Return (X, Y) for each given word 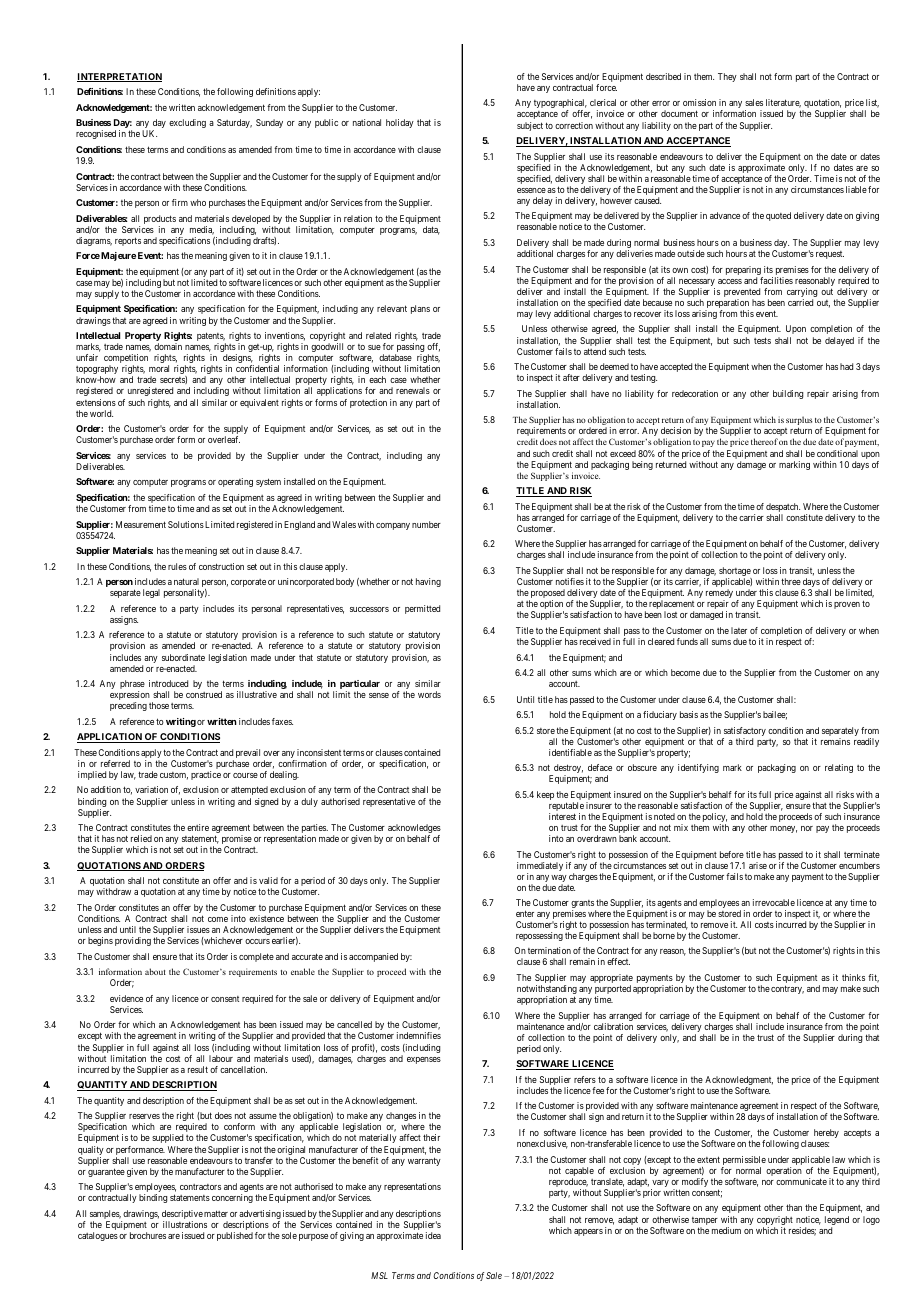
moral (159, 368)
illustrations (185, 1224)
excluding (187, 123)
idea (433, 1235)
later (739, 630)
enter (525, 913)
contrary (787, 989)
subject (530, 126)
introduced (168, 683)
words (429, 694)
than (794, 1207)
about (155, 971)
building (788, 394)
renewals (413, 390)
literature (783, 103)
